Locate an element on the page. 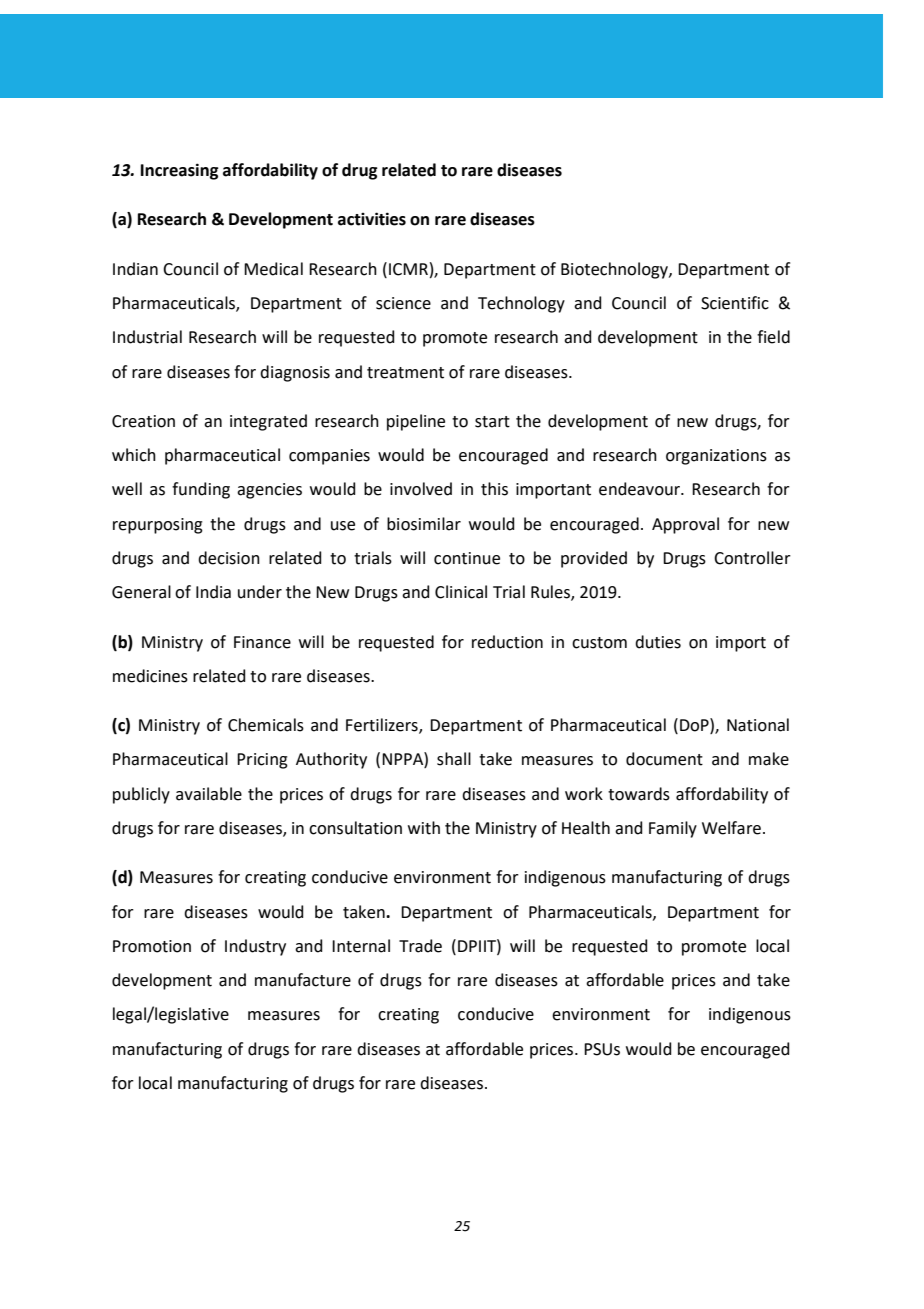 The image size is (924, 1309). Scientific is located at coordinates (735, 303).
